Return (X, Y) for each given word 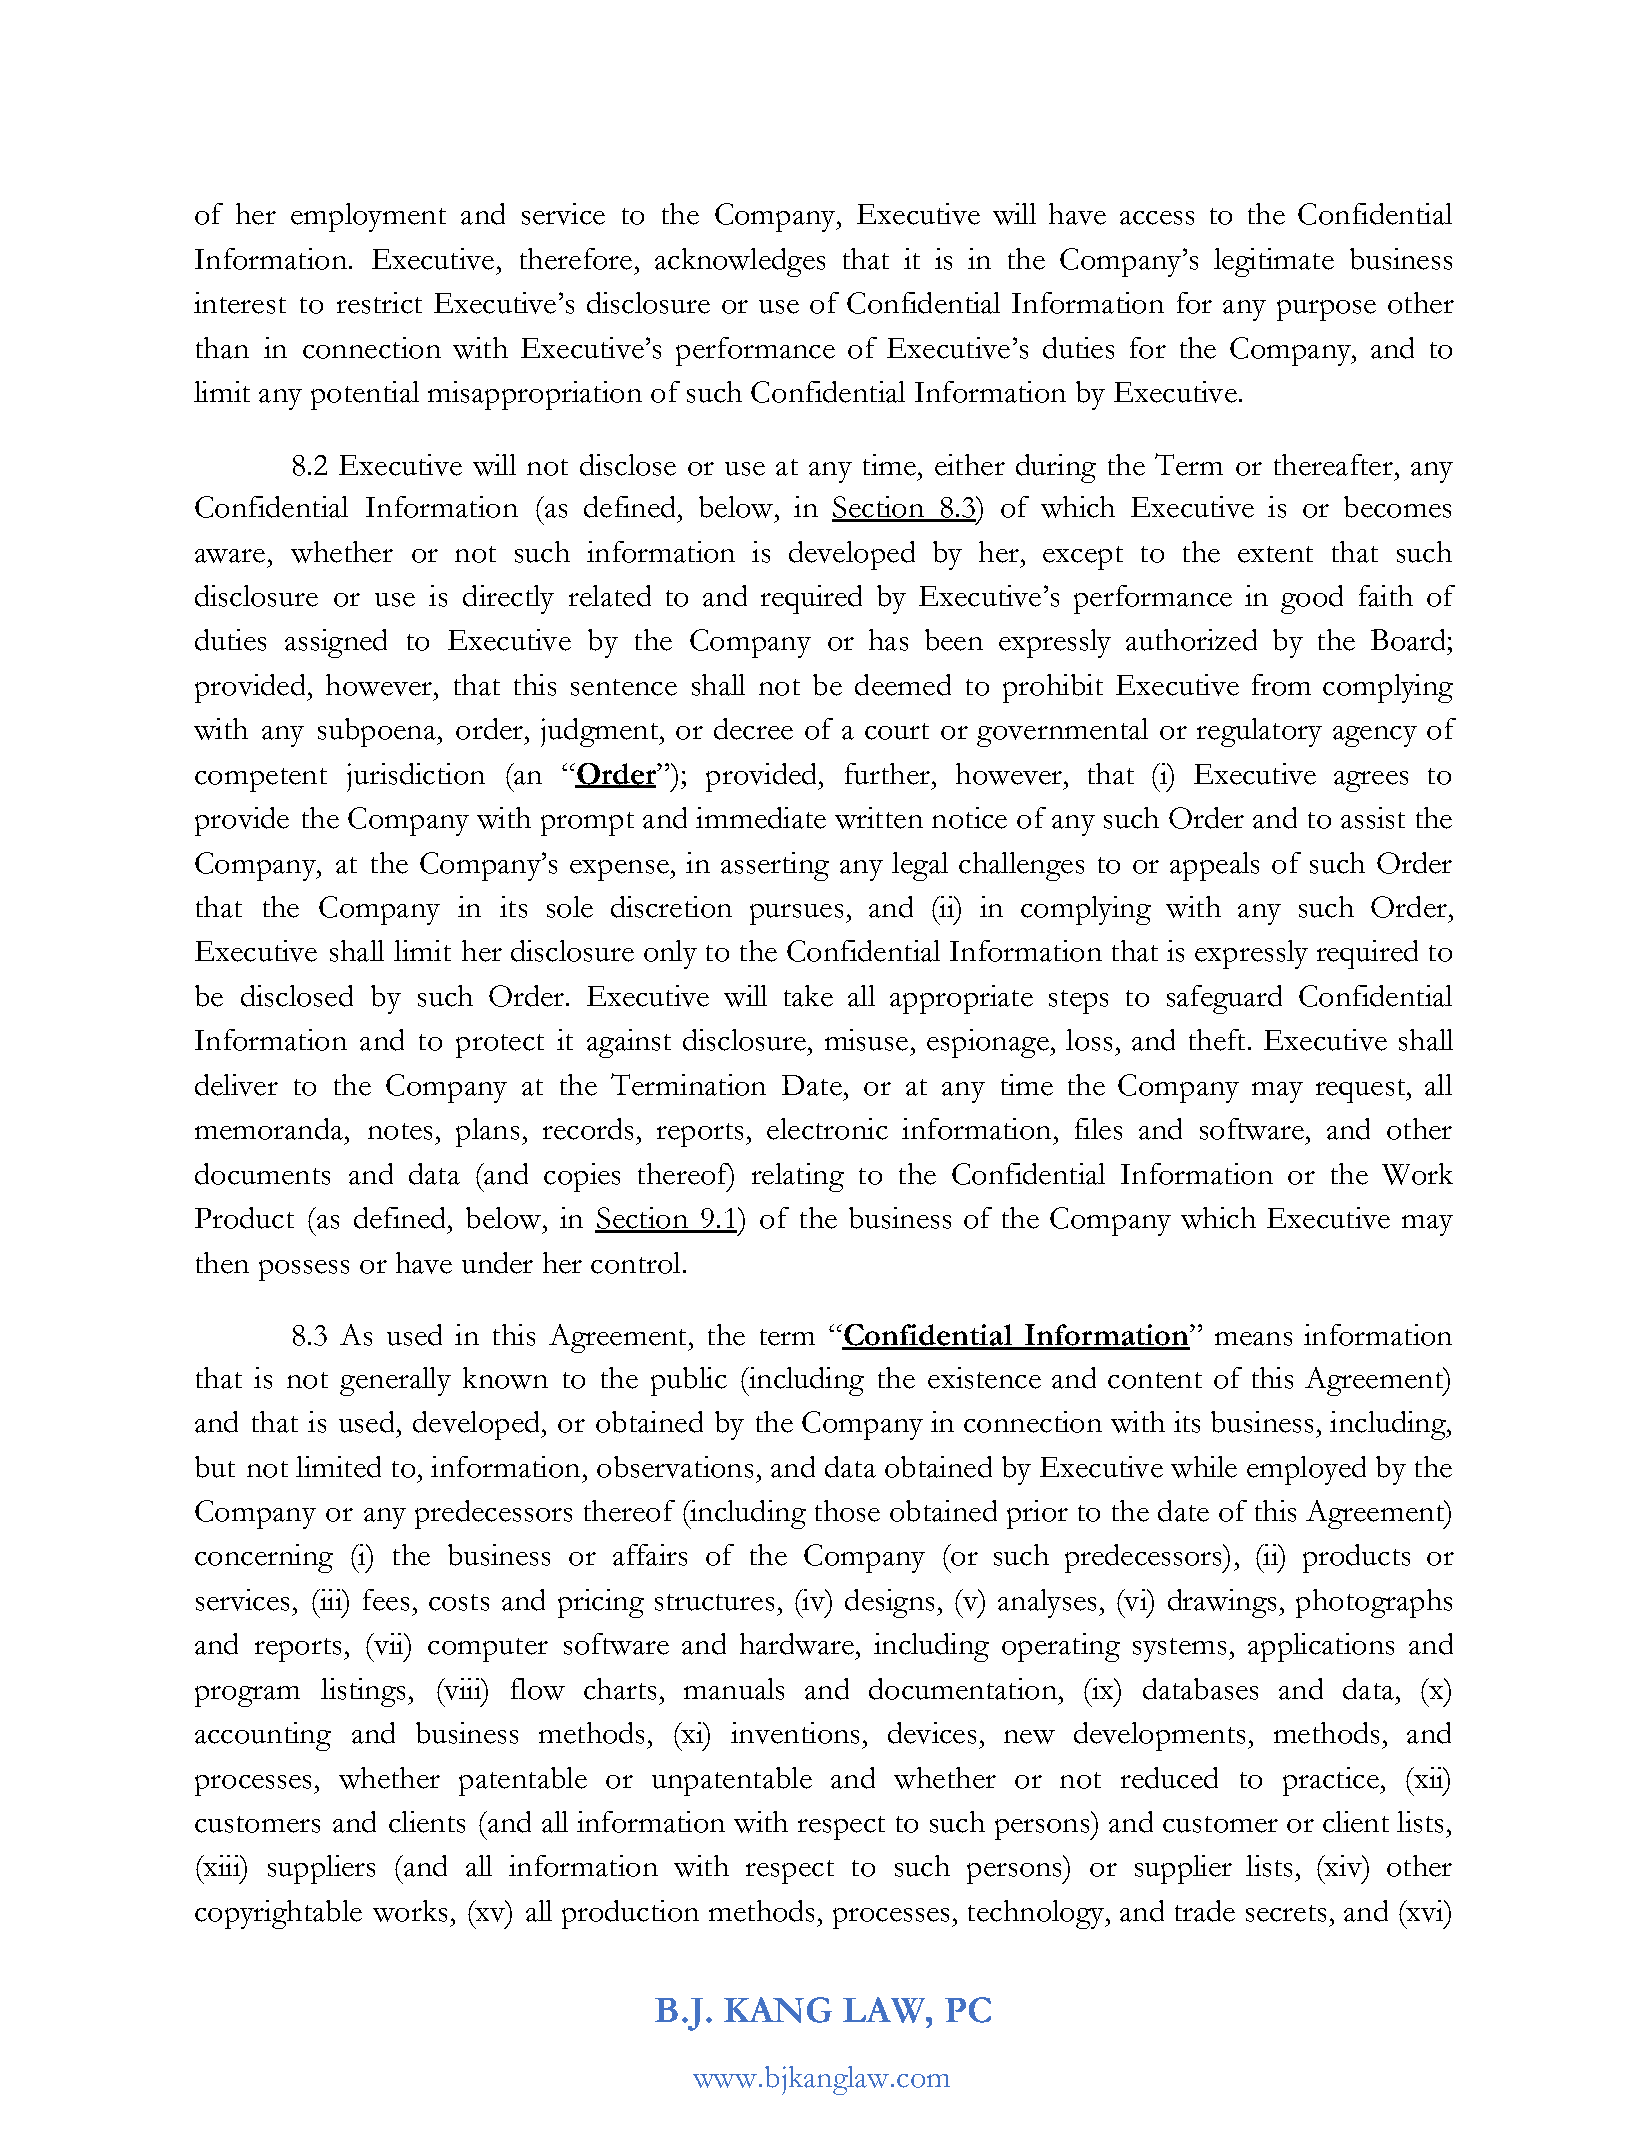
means (1253, 1339)
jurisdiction (416, 777)
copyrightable (278, 1914)
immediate (761, 818)
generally (395, 1381)
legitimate (1274, 262)
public (689, 1381)
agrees (1371, 781)
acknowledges (740, 262)
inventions (795, 1733)
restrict (379, 303)
